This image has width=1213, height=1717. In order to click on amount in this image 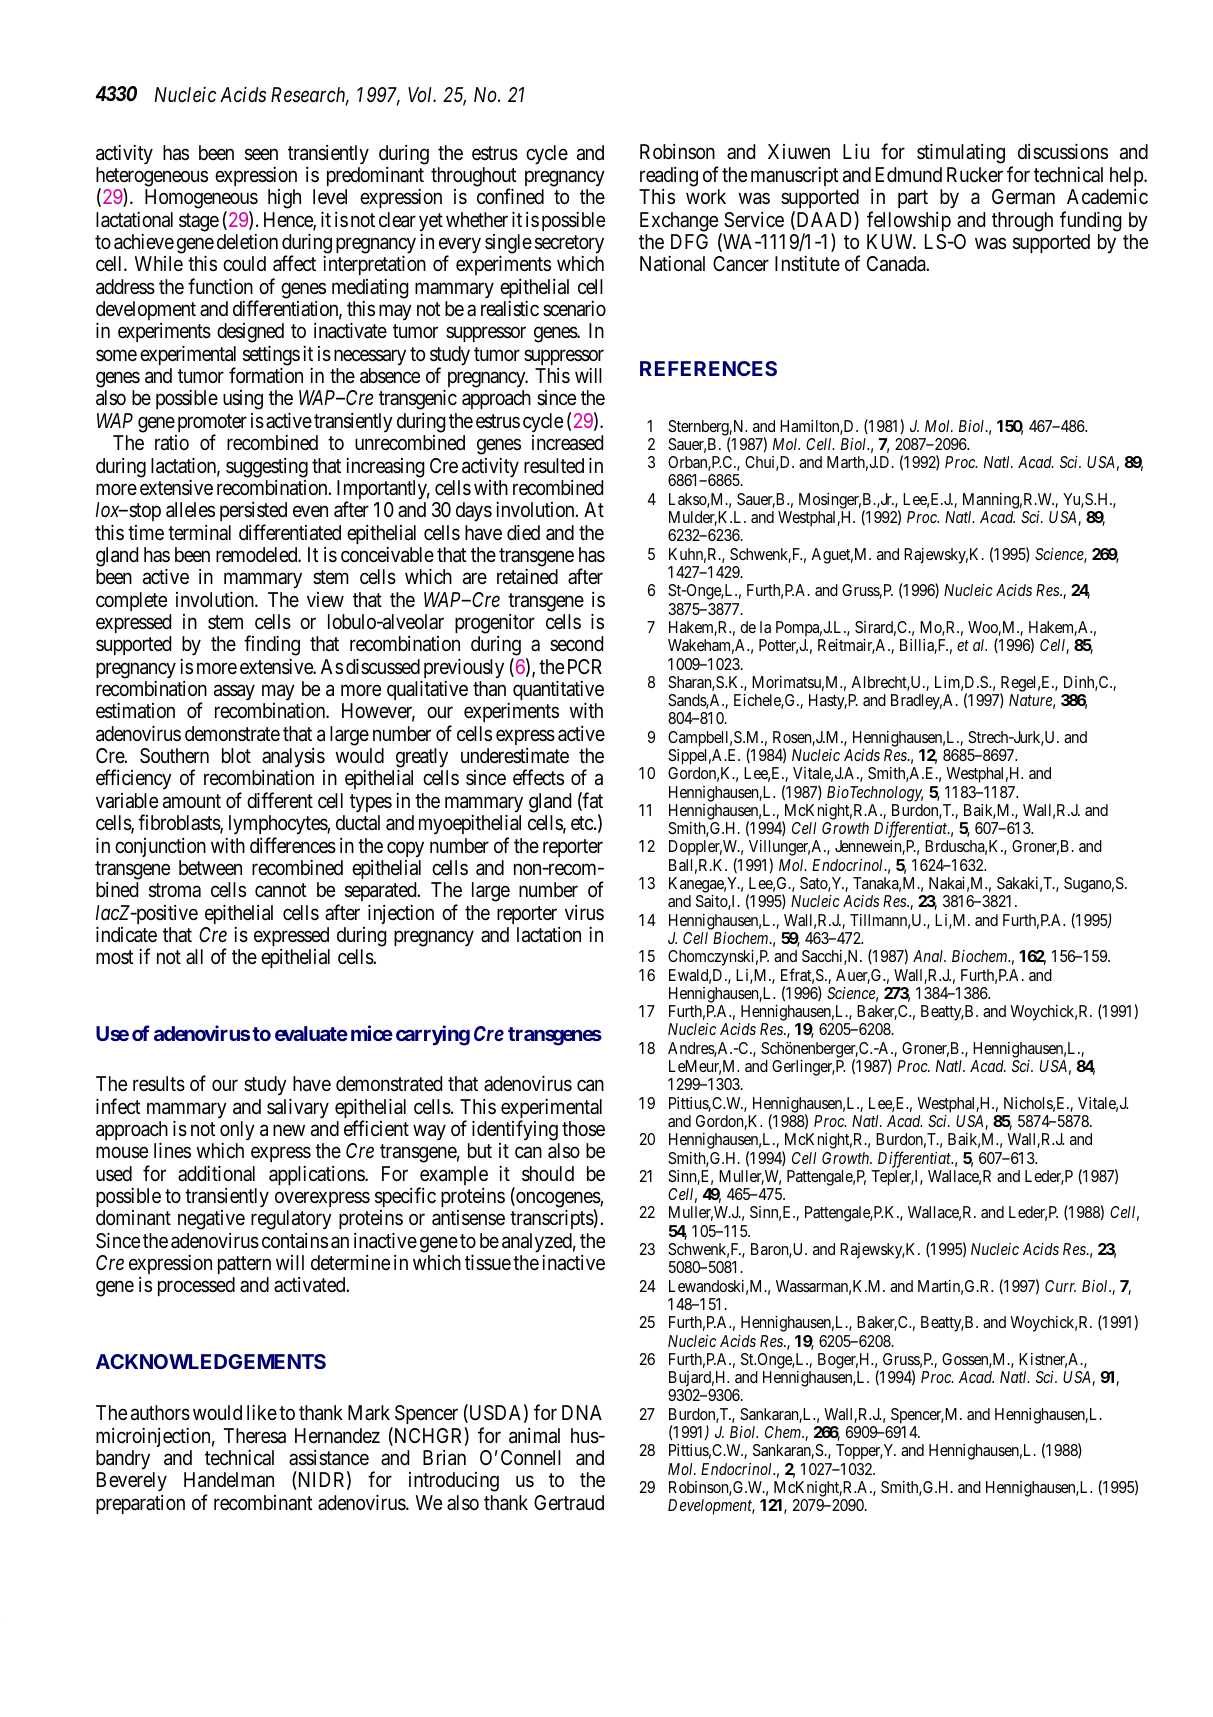, I will do `click(192, 801)`.
